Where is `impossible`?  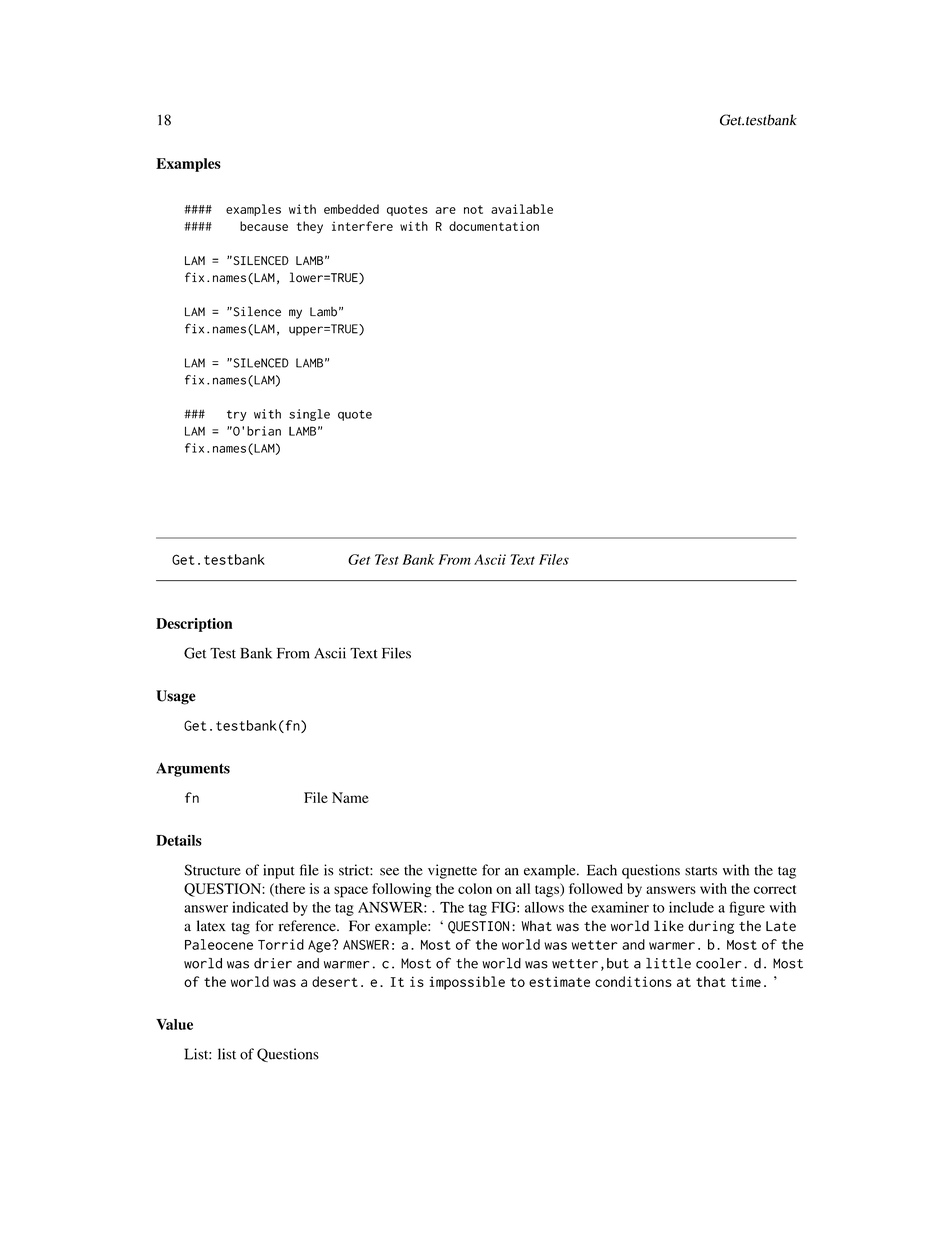
impossible is located at coordinates (467, 983).
